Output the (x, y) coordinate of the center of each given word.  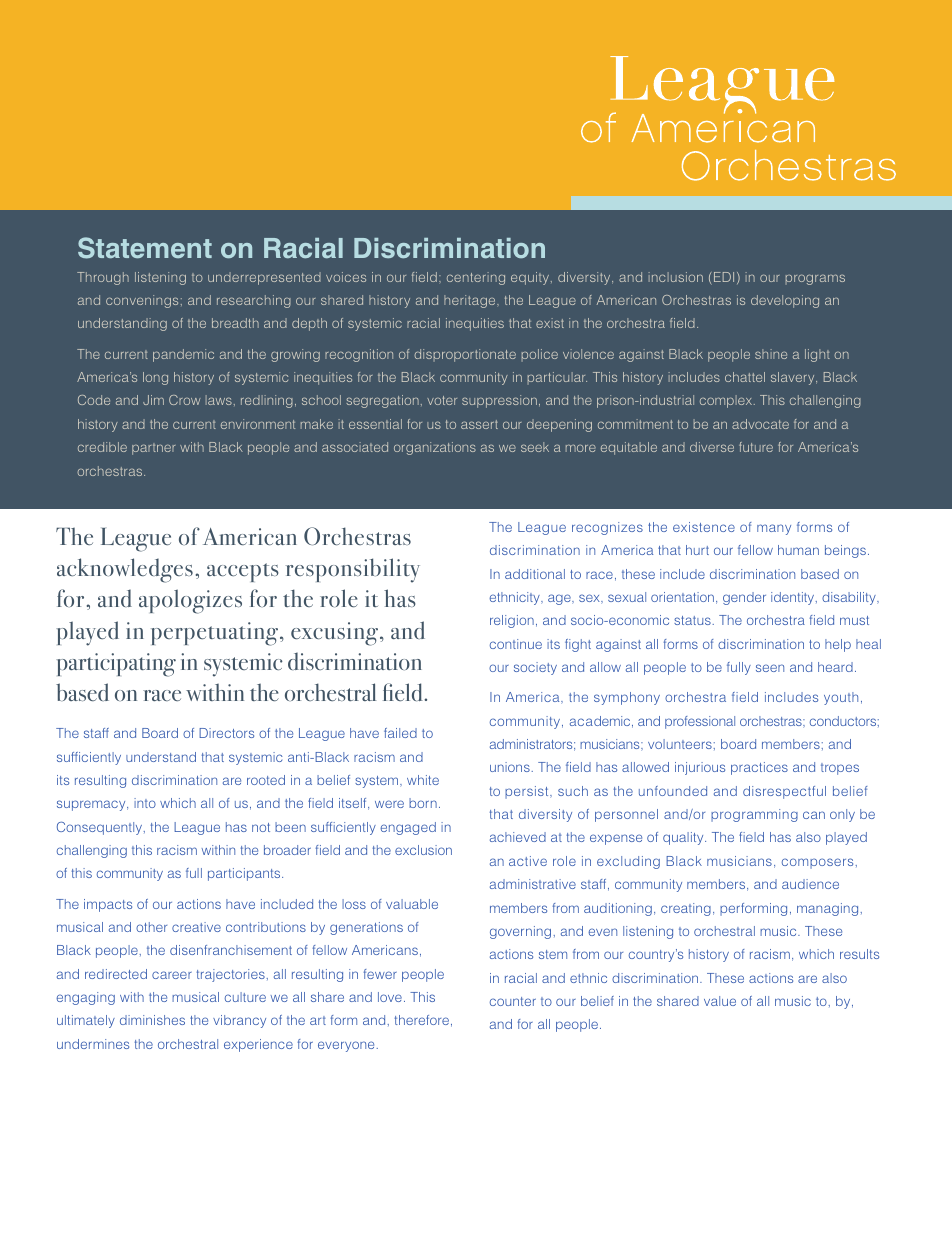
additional (535, 574)
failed (400, 733)
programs (815, 279)
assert (479, 424)
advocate (760, 424)
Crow (184, 400)
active (528, 861)
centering (476, 278)
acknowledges (125, 570)
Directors (226, 733)
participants (245, 874)
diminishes (152, 1020)
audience (810, 884)
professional (700, 722)
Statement (145, 248)
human (798, 550)
